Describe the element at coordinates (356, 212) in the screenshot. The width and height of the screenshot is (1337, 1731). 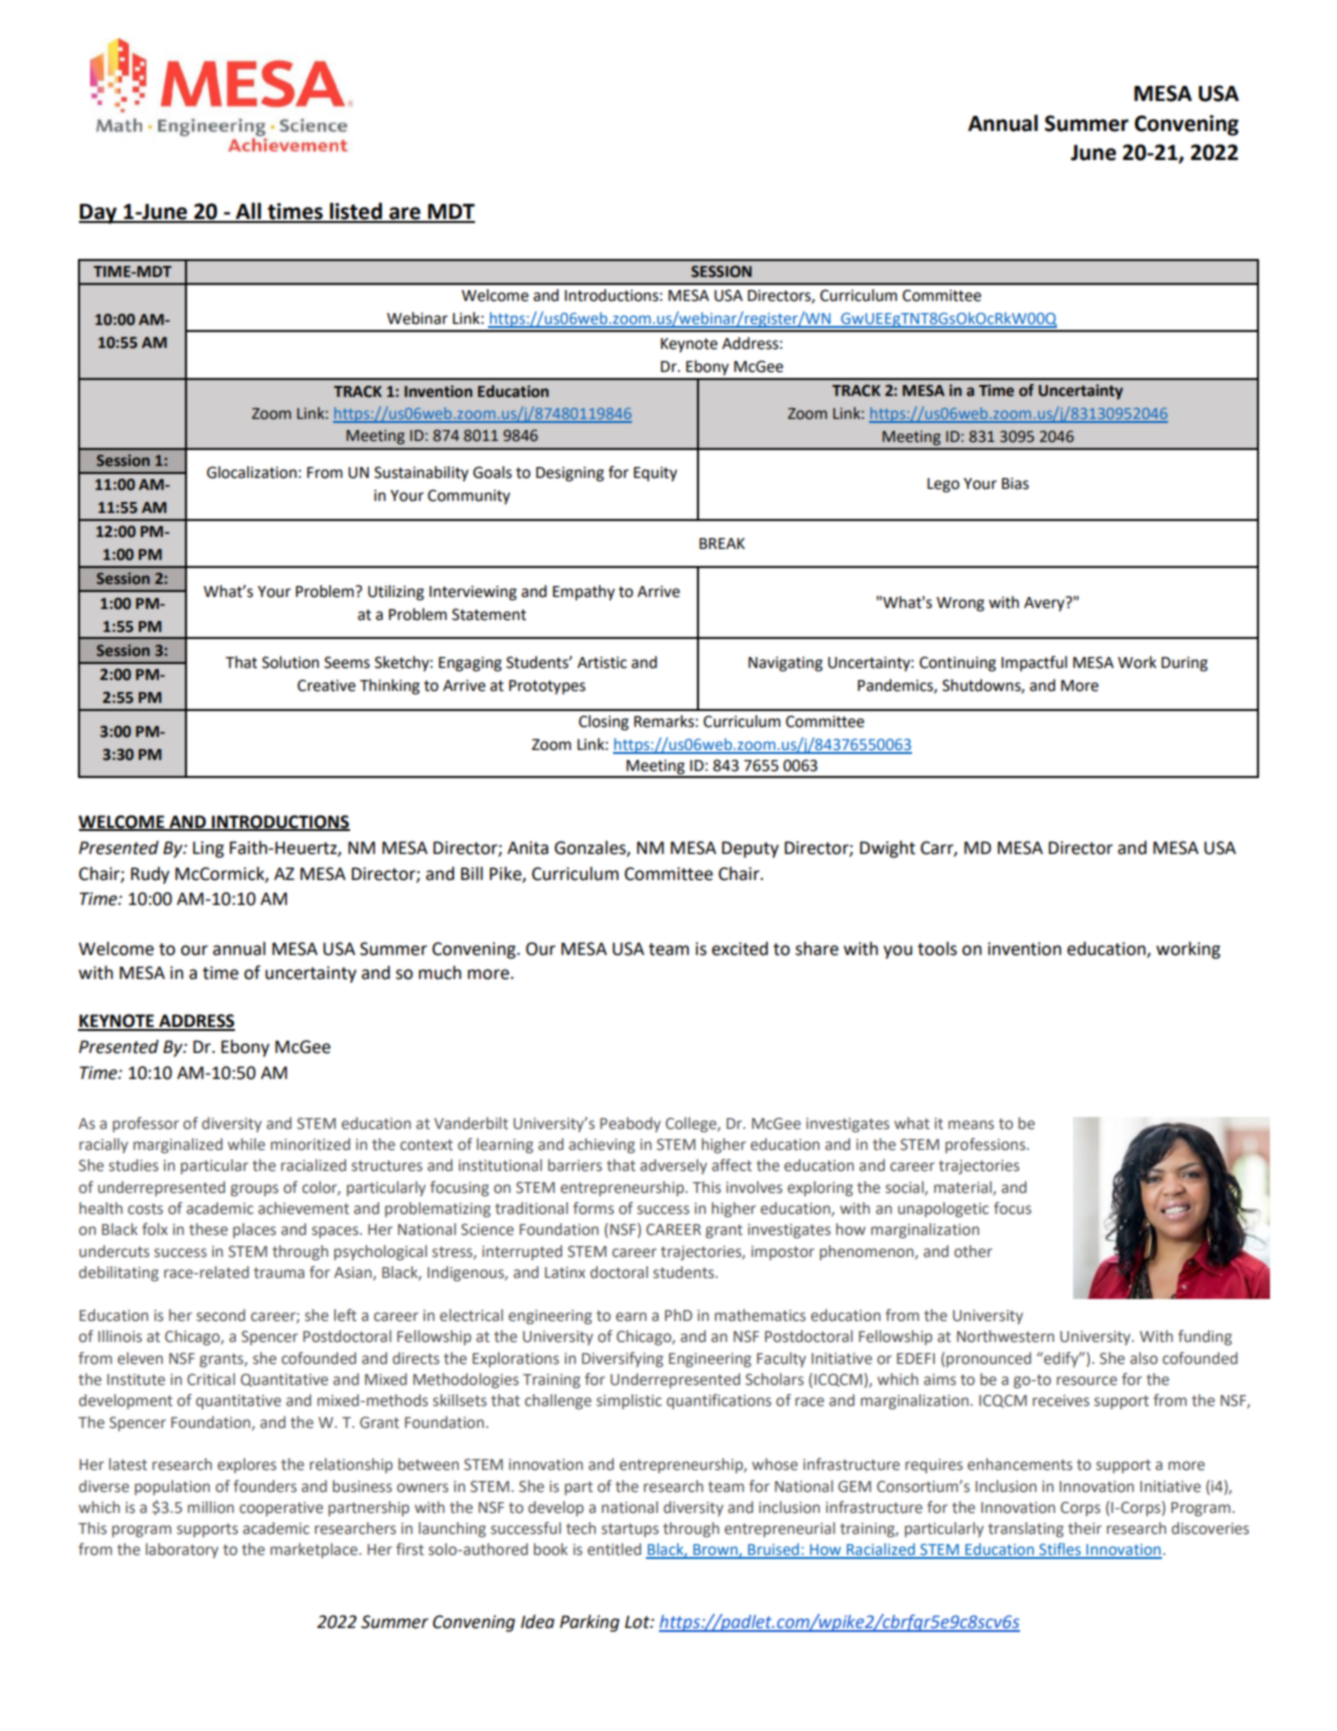
I see `listed` at that location.
